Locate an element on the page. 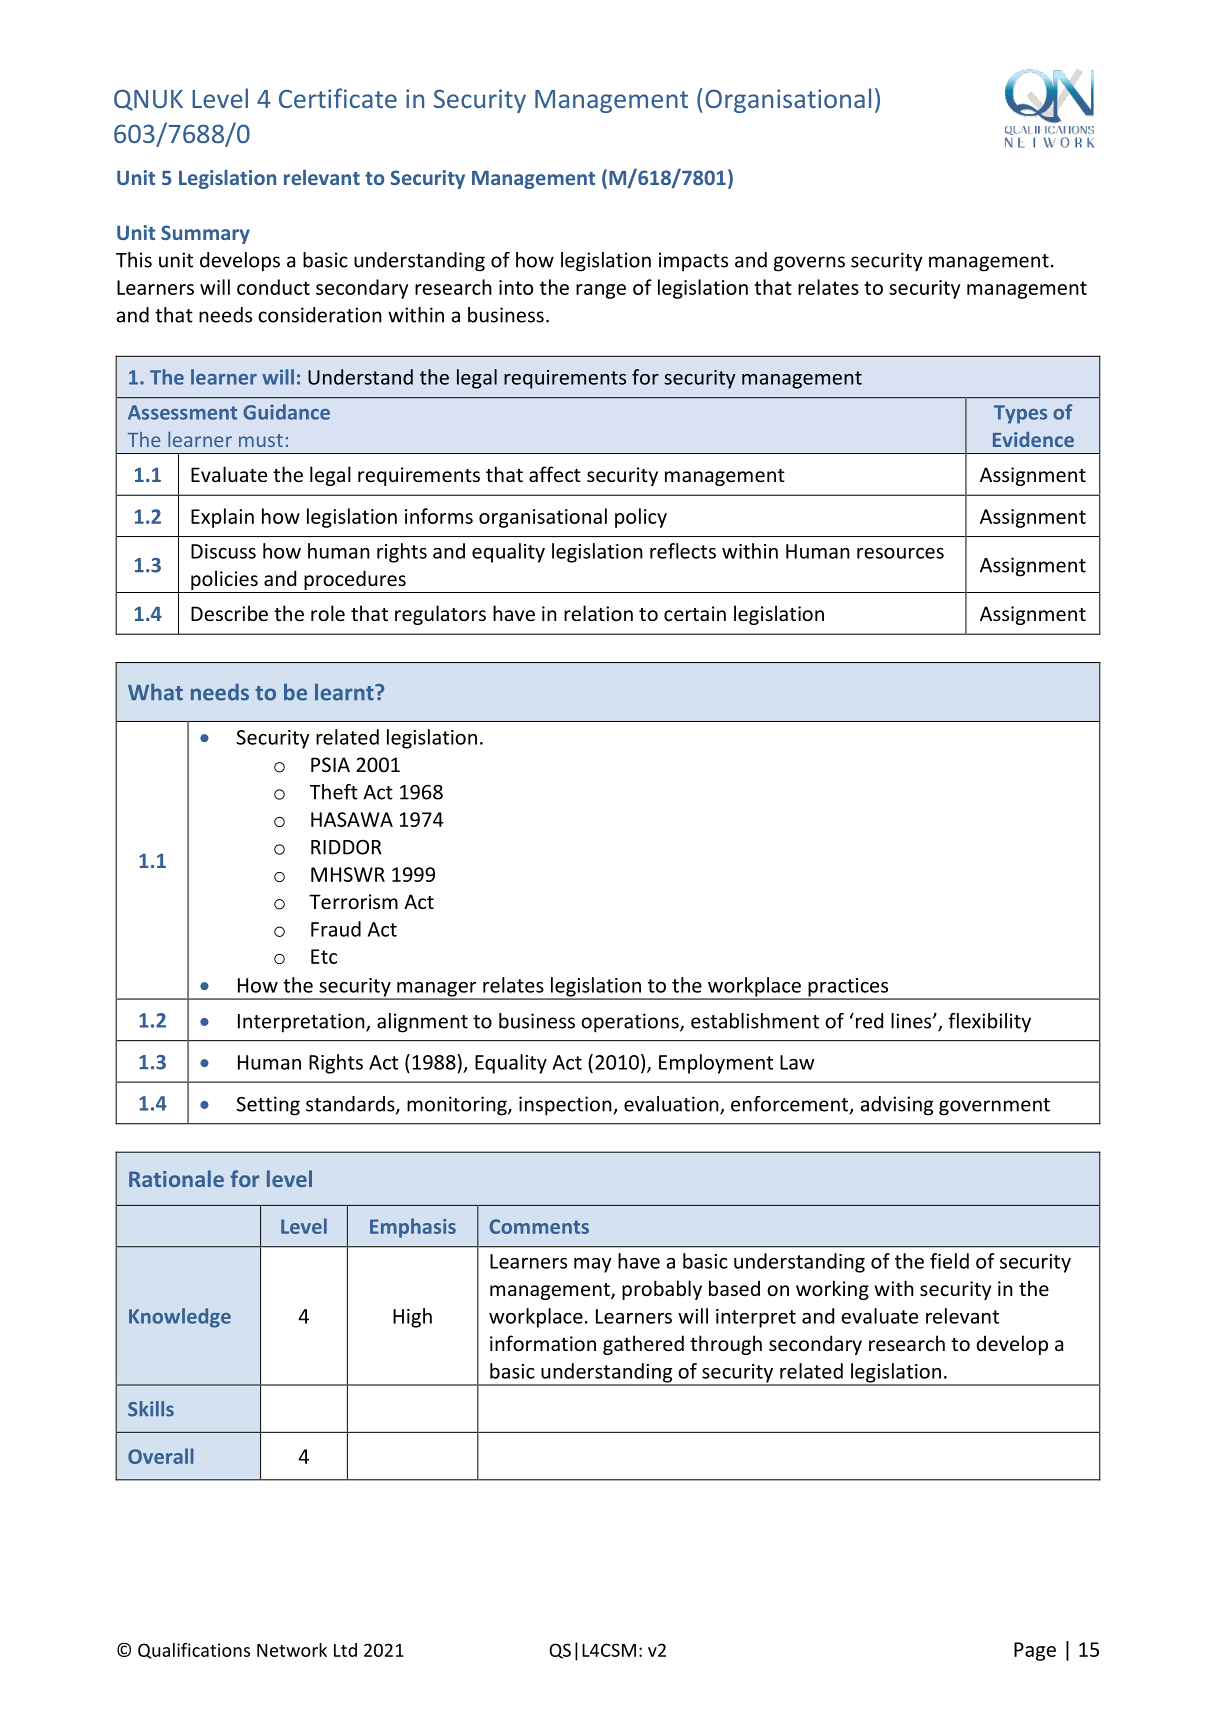 Image resolution: width=1216 pixels, height=1719 pixels. Fraud is located at coordinates (336, 929).
